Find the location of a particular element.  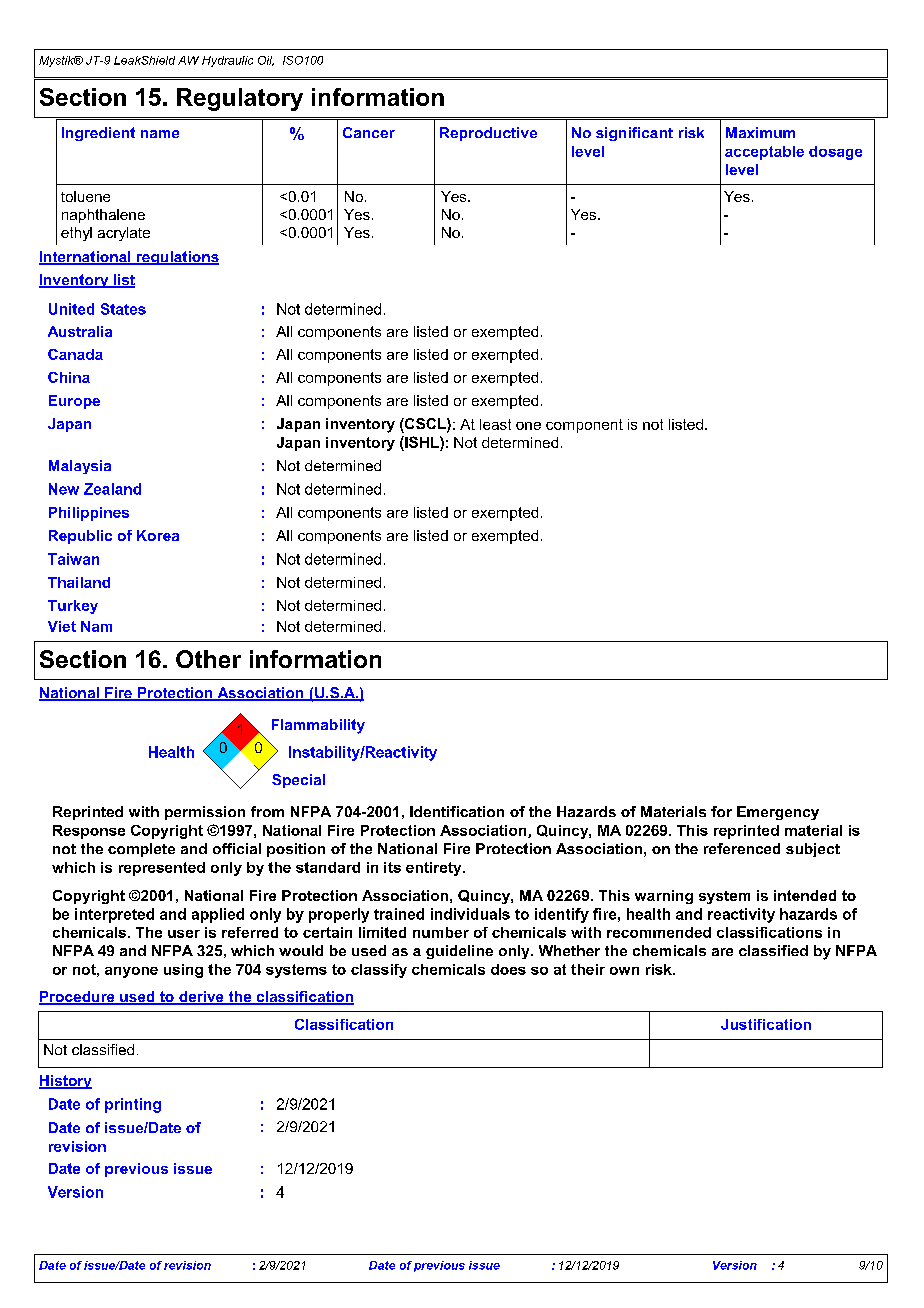

Justification is located at coordinates (766, 1024).
